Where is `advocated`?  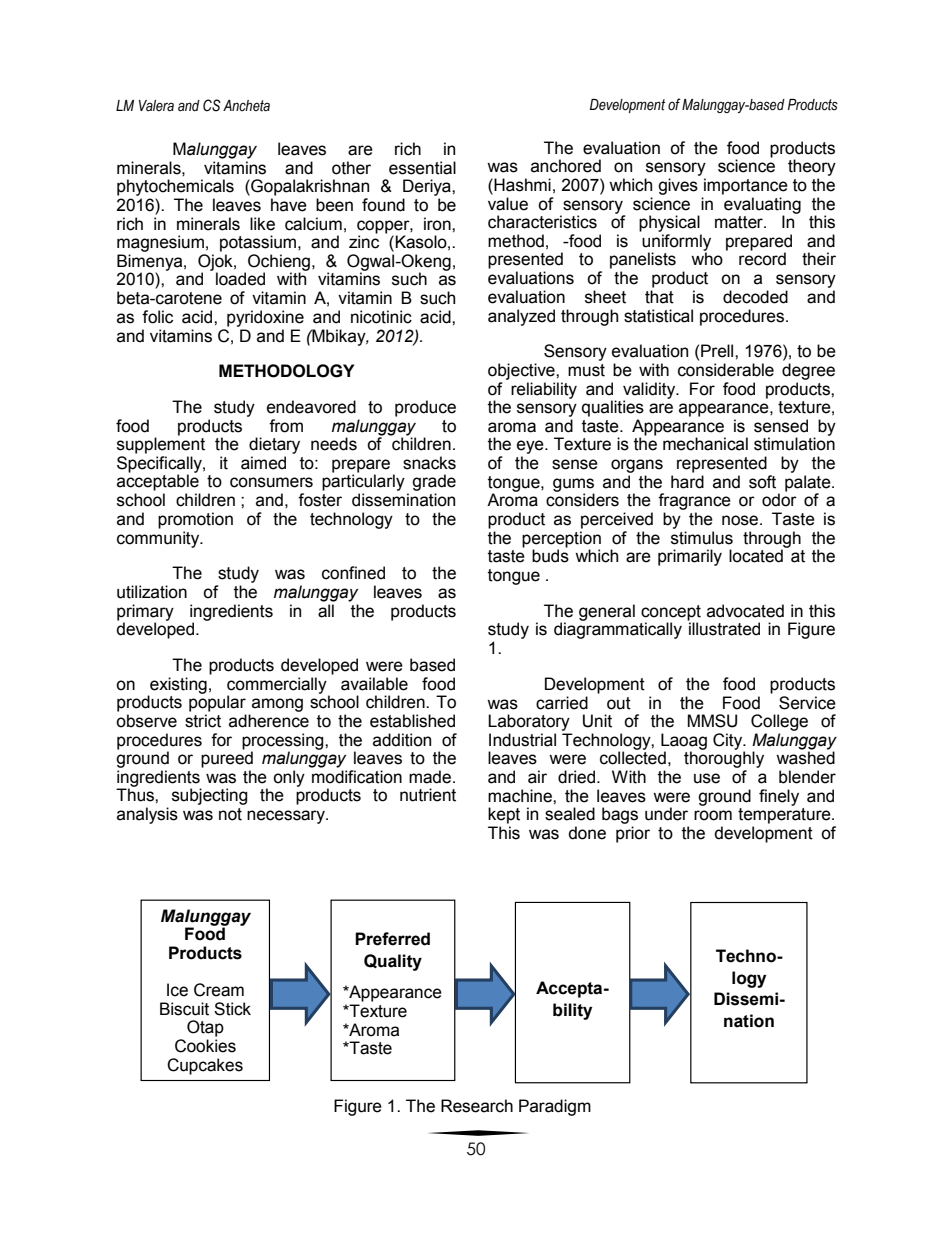 advocated is located at coordinates (745, 611).
